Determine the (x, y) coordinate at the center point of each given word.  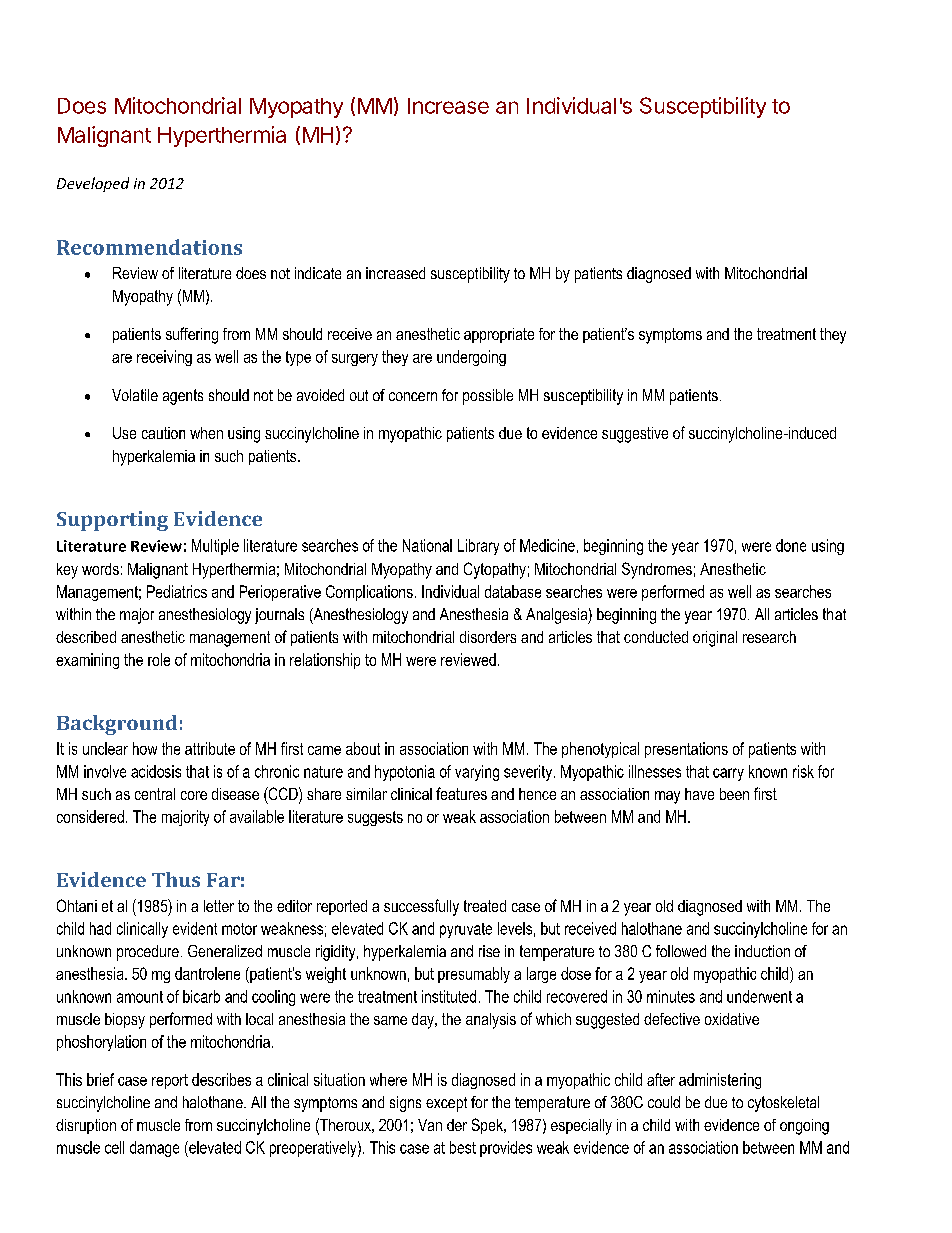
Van (430, 1125)
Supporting (112, 521)
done (791, 545)
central (155, 794)
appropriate (499, 335)
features (461, 793)
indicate (318, 273)
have (699, 794)
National (427, 545)
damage (154, 1149)
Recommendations (149, 247)
